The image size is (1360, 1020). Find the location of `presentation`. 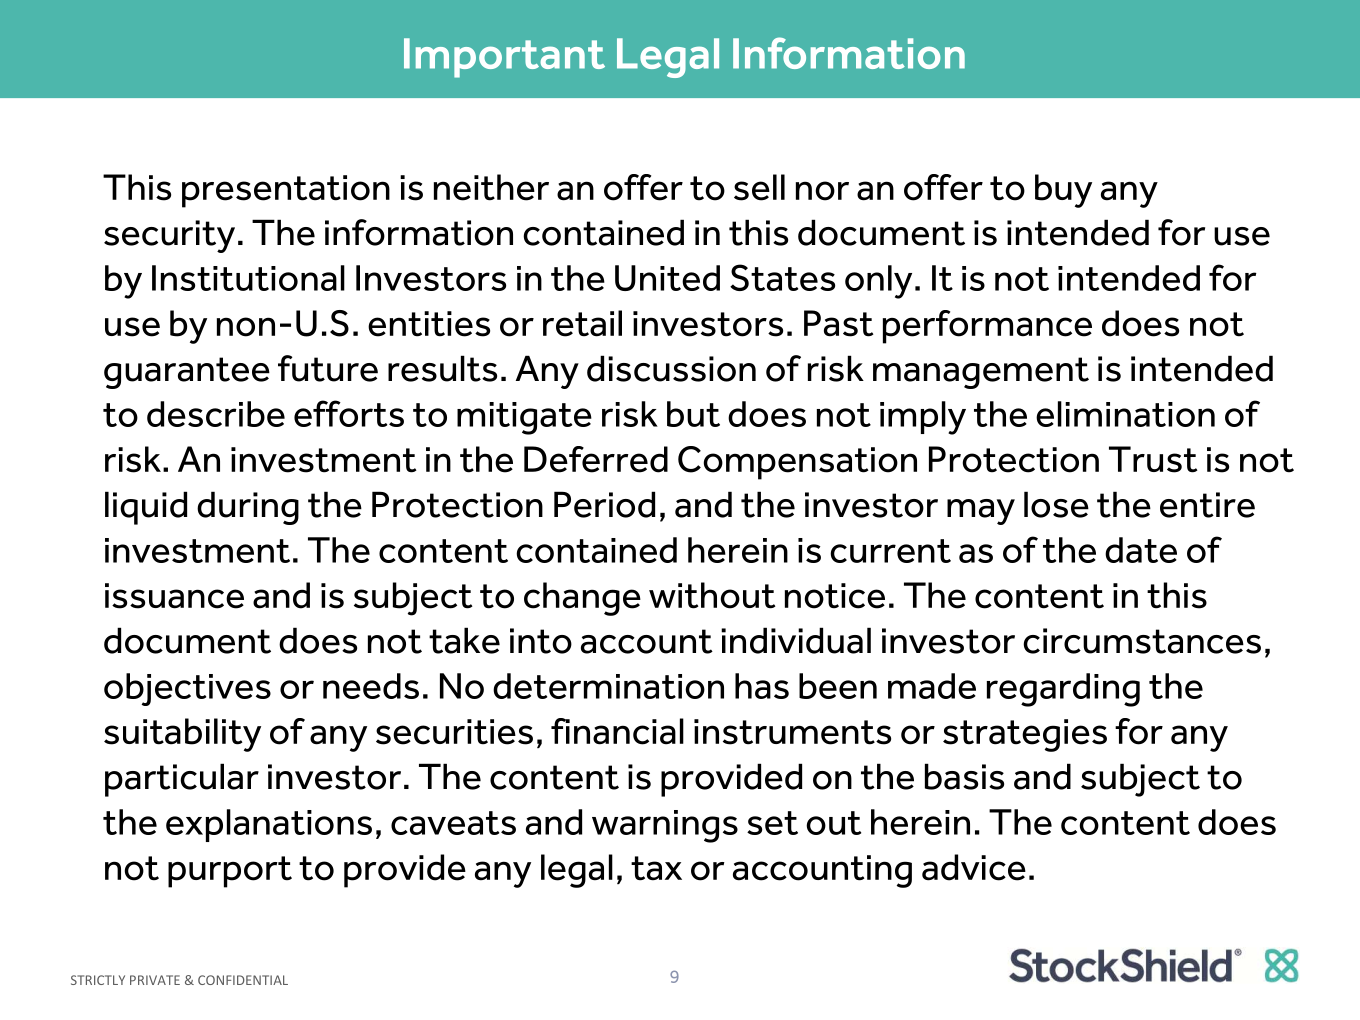

presentation is located at coordinates (286, 191).
